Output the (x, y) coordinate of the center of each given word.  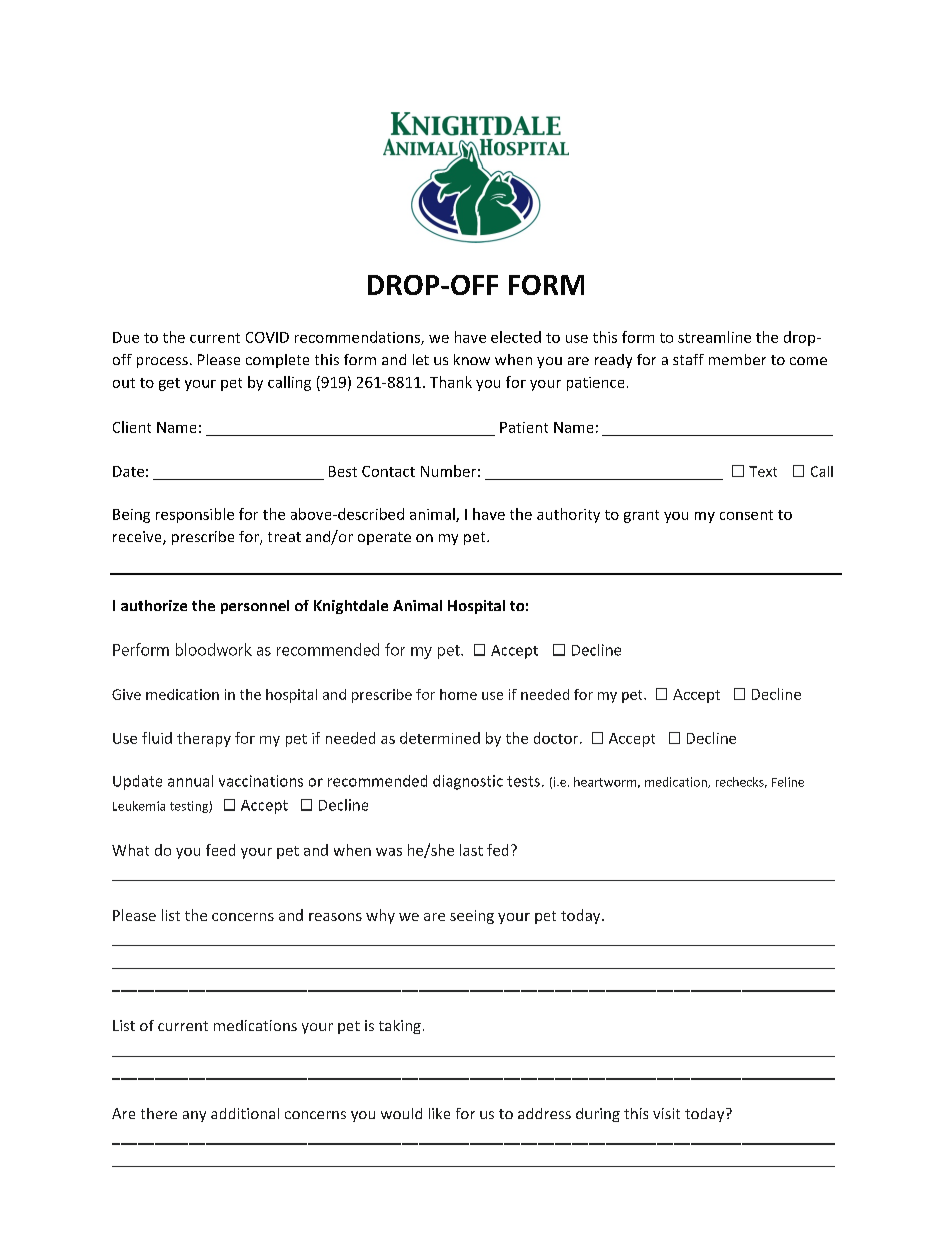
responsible (195, 515)
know (472, 359)
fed (497, 850)
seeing (472, 917)
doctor (557, 738)
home (458, 694)
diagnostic (468, 782)
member (737, 359)
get (169, 384)
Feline (788, 782)
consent (746, 515)
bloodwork (214, 649)
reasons (335, 917)
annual (190, 781)
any (194, 1116)
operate (384, 538)
